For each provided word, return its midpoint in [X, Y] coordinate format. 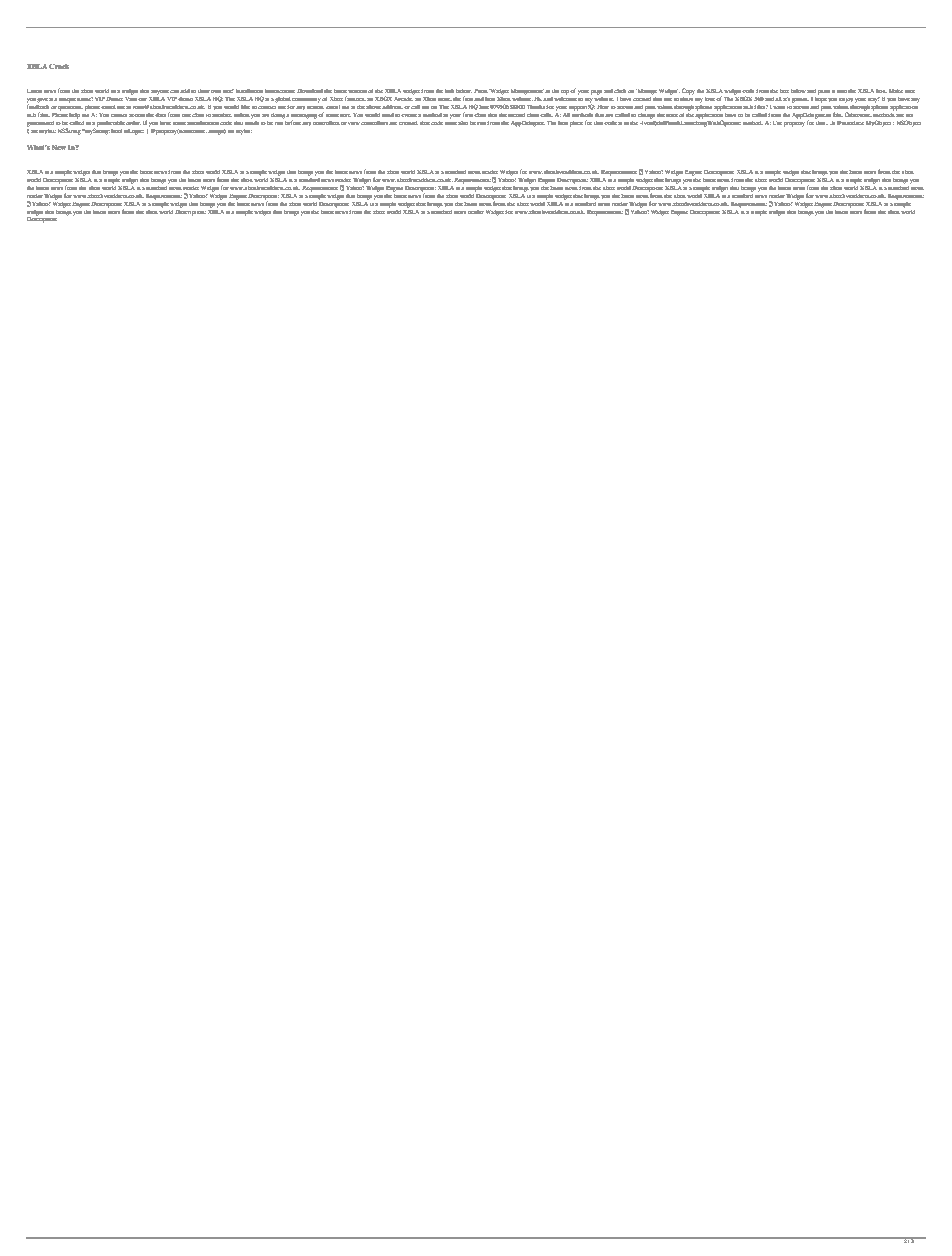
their [204, 91]
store [445, 99]
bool [116, 131]
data [160, 115]
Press [481, 91]
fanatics [355, 98]
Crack [59, 66]
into [842, 91]
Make [896, 91]
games [800, 100]
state [672, 115]
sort [345, 115]
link [449, 91]
